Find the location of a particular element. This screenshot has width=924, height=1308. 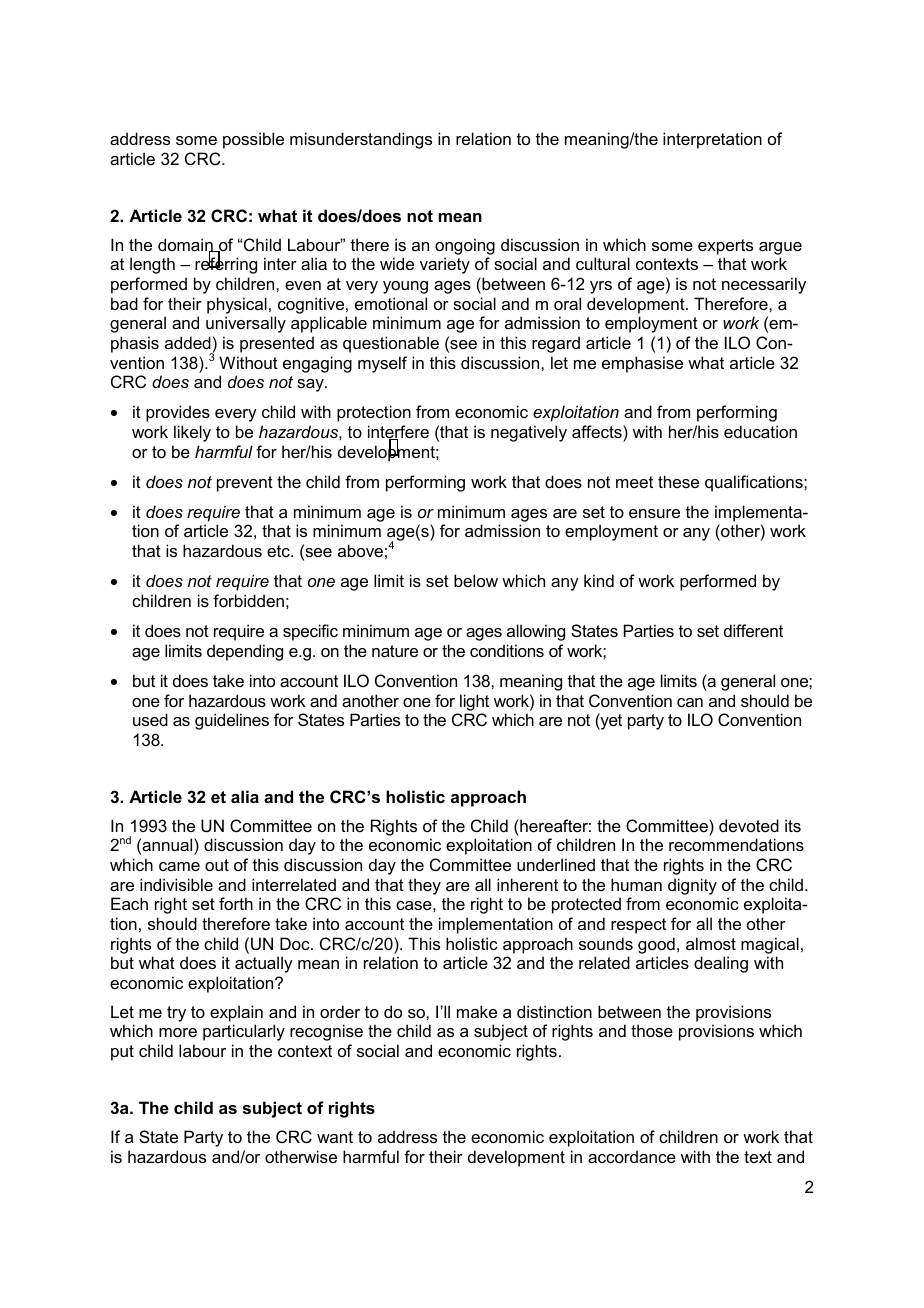

below is located at coordinates (476, 580).
